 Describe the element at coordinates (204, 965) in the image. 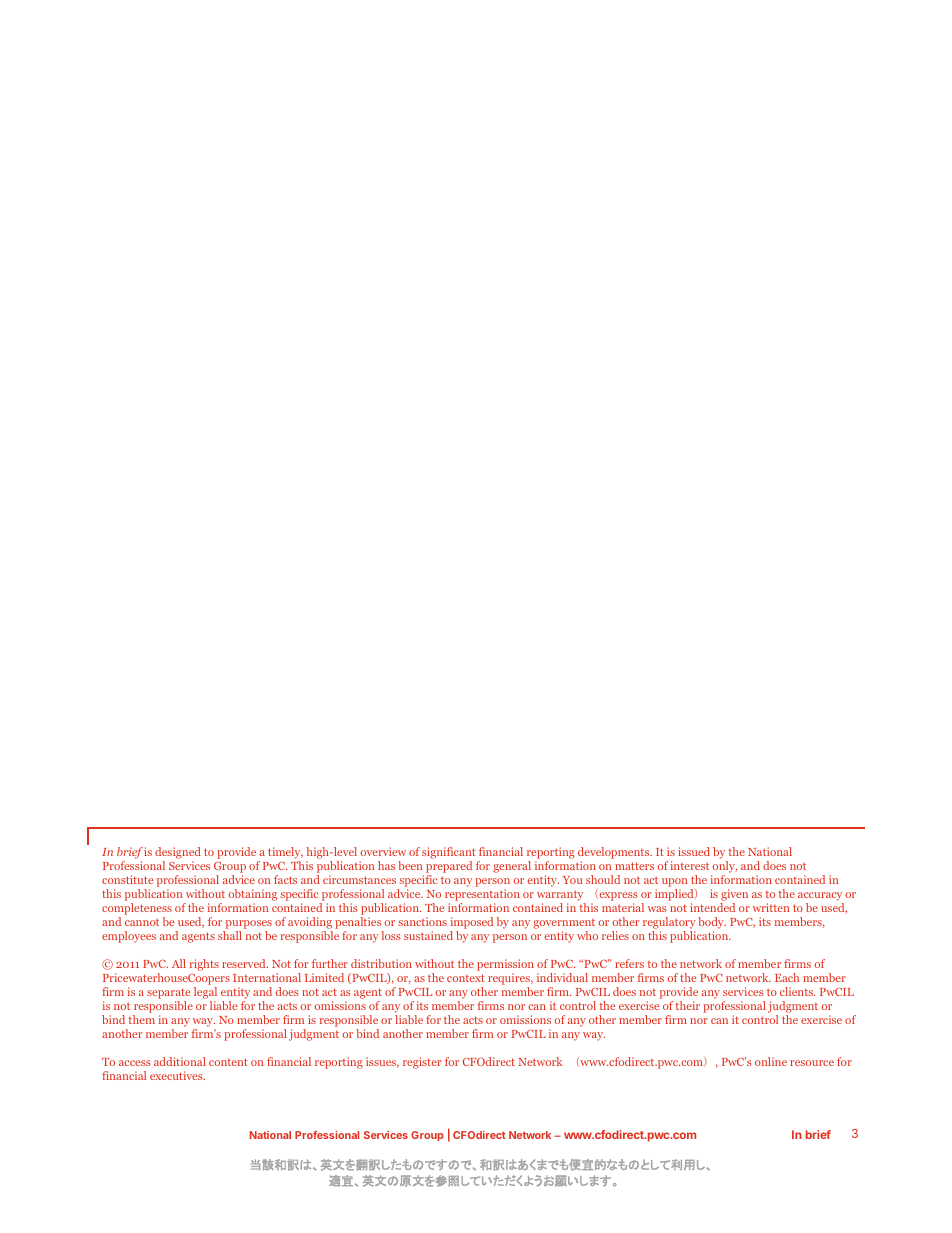

I see `rights` at that location.
